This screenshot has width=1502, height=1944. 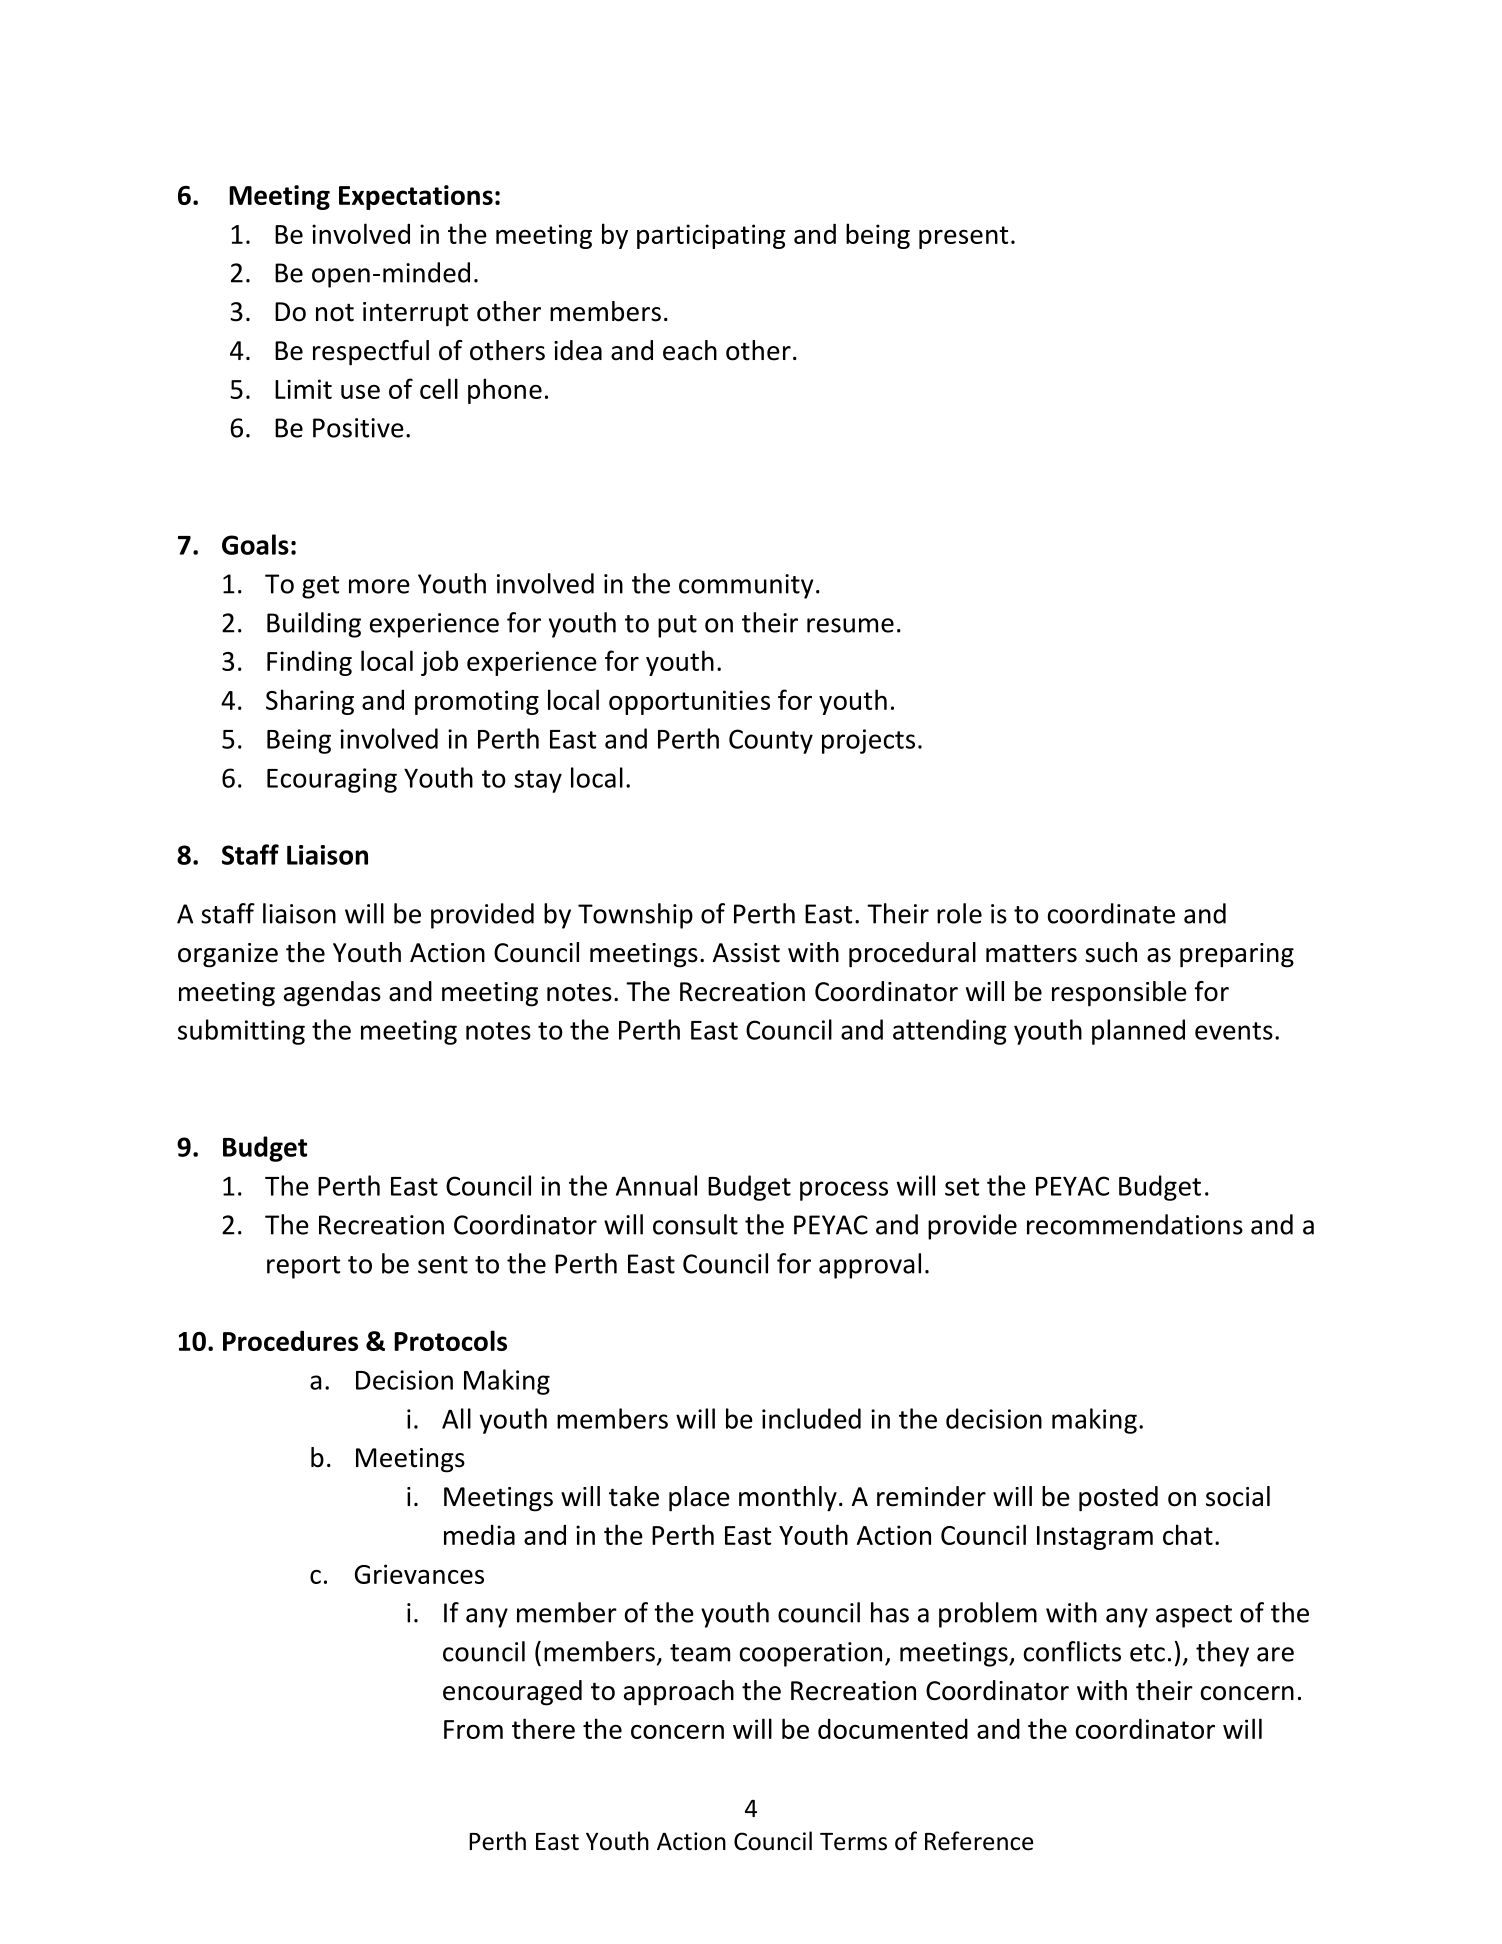 What do you see at coordinates (853, 1842) in the screenshot?
I see `Terms` at bounding box center [853, 1842].
